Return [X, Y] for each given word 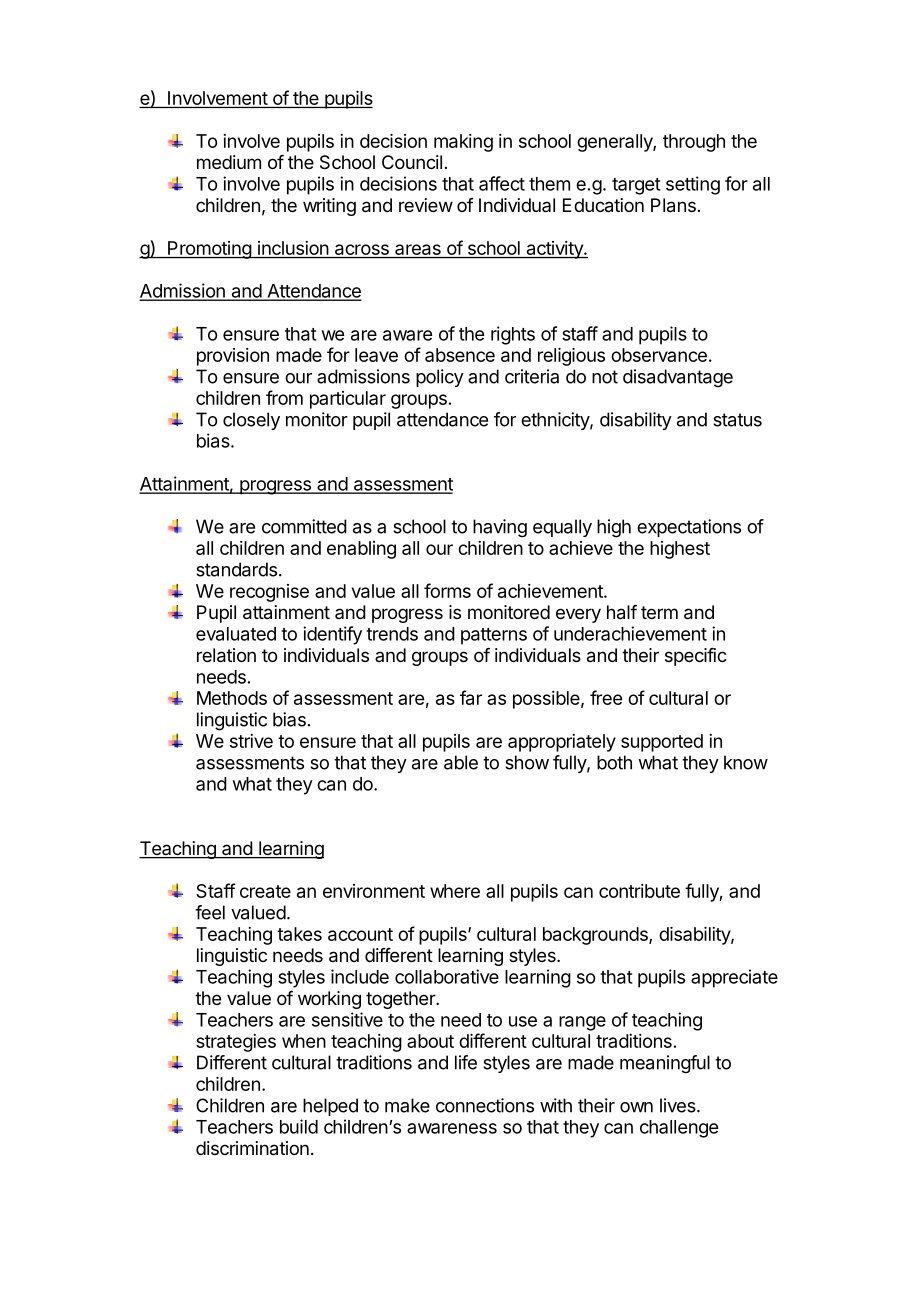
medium [229, 162]
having [500, 528]
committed [304, 526]
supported [662, 743]
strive [251, 741]
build [299, 1126]
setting [693, 185]
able [461, 762]
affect [502, 183]
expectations [689, 528]
